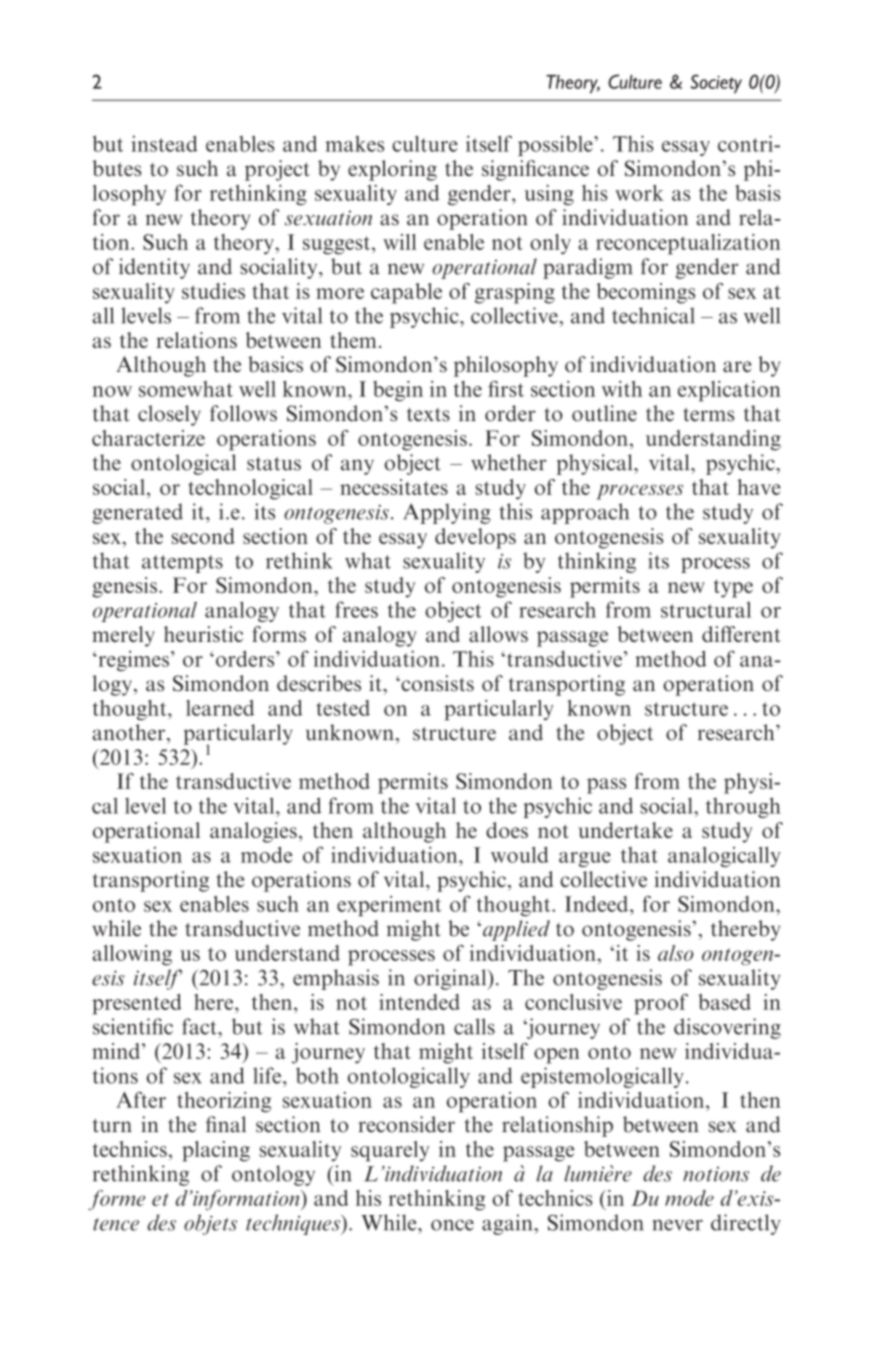 The width and height of the screenshot is (896, 1345). I want to click on structural, so click(706, 609).
